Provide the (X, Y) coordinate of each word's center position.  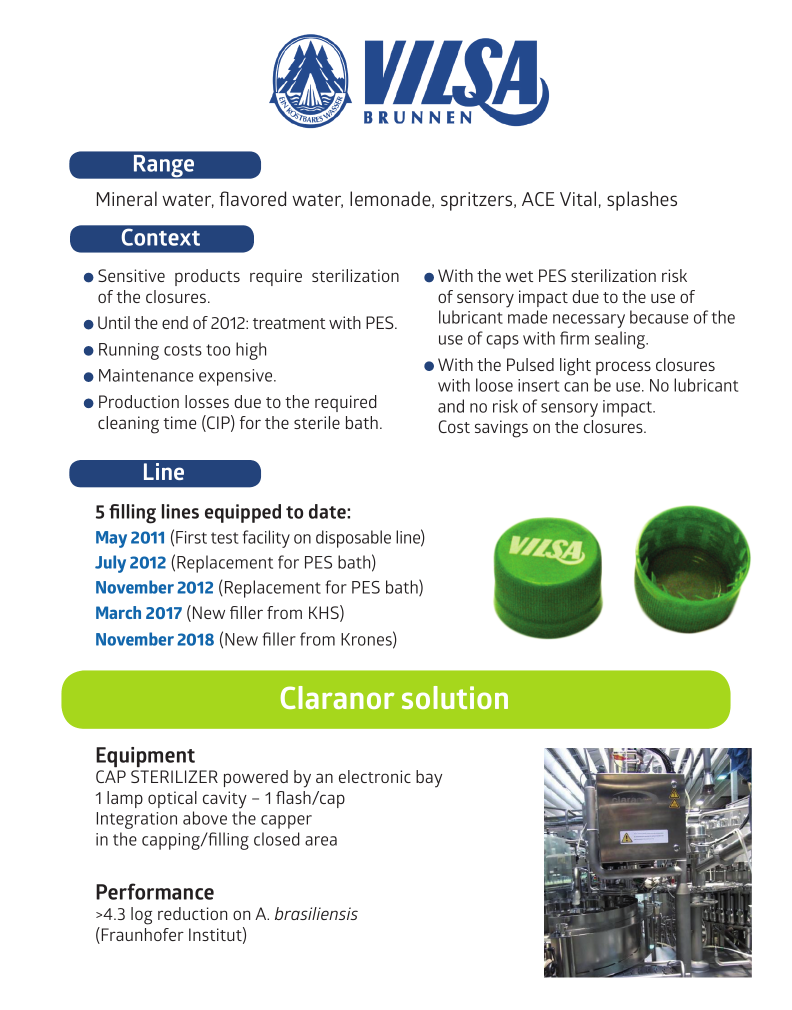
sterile (317, 422)
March (118, 612)
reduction (192, 913)
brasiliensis (316, 913)
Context (161, 237)
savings (501, 429)
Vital (578, 198)
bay (429, 779)
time (180, 422)
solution (455, 697)
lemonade (391, 199)
